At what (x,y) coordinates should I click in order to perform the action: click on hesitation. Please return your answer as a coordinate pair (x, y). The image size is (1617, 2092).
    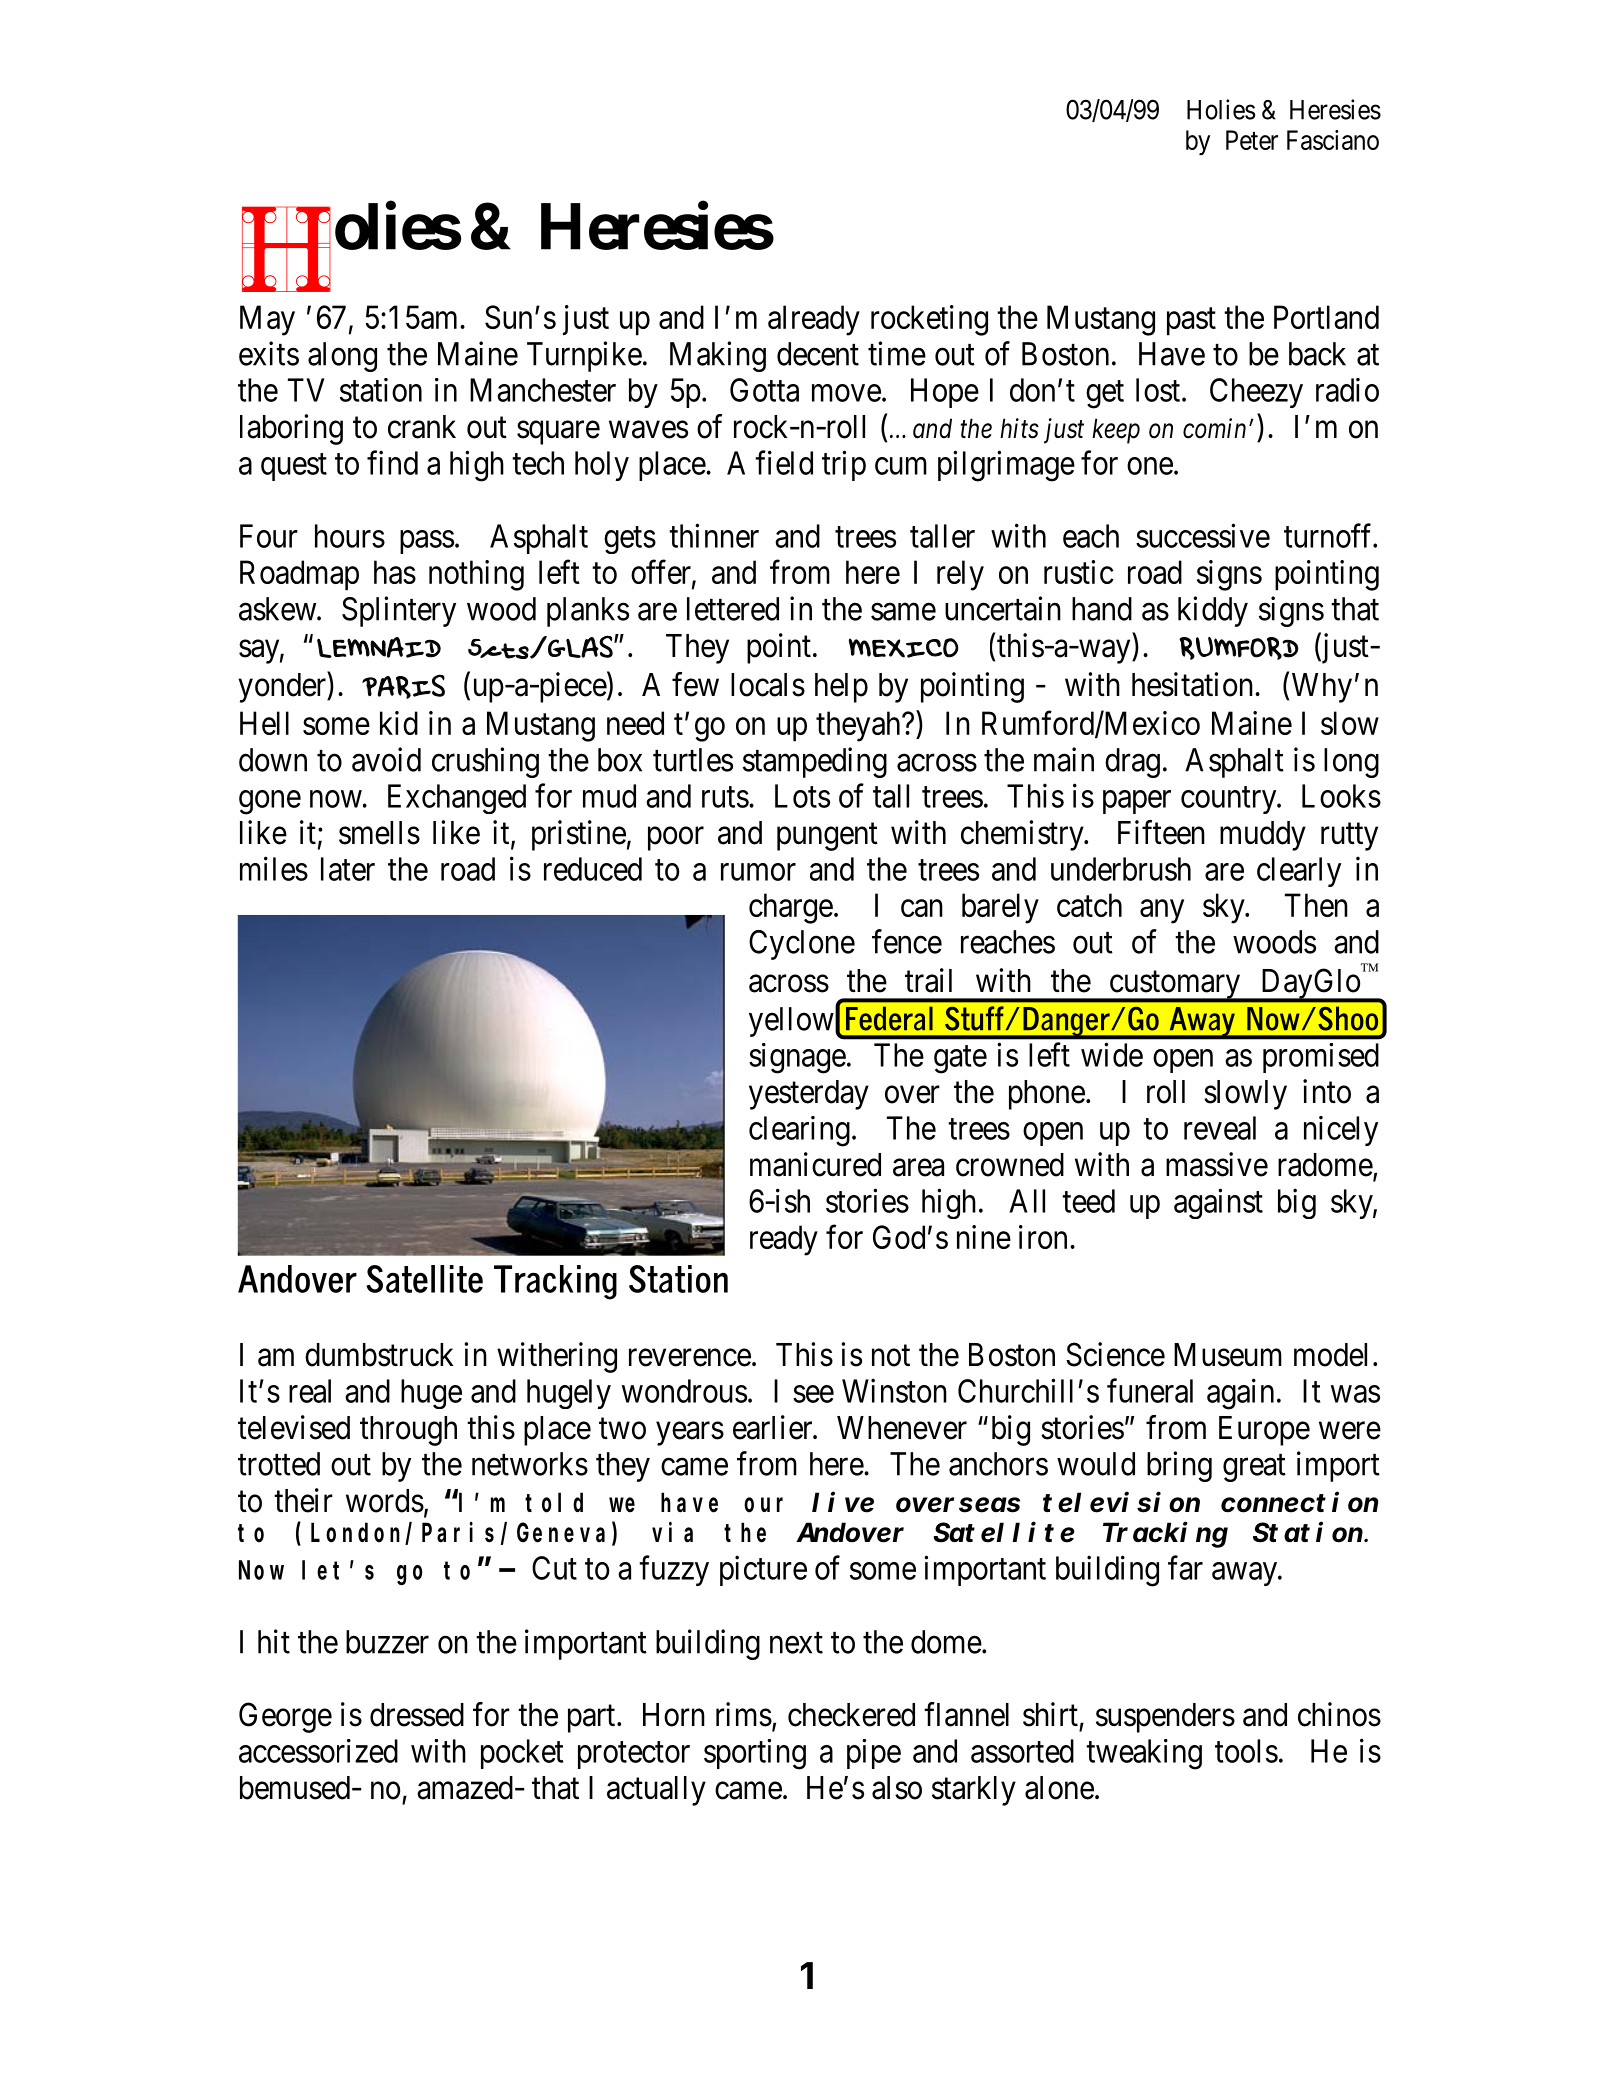
    Looking at the image, I should click on (1192, 684).
